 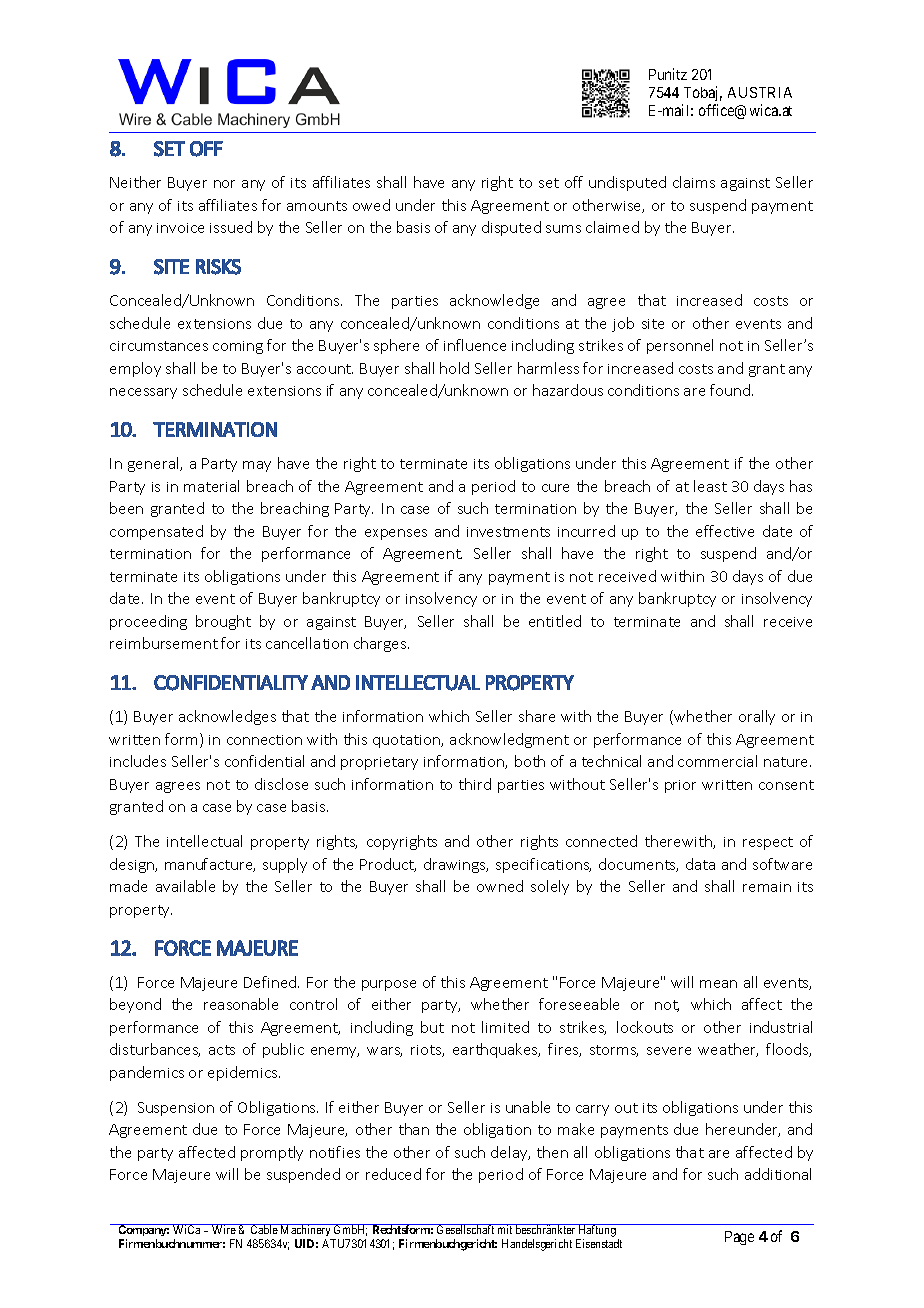 I want to click on charges, so click(x=381, y=644).
